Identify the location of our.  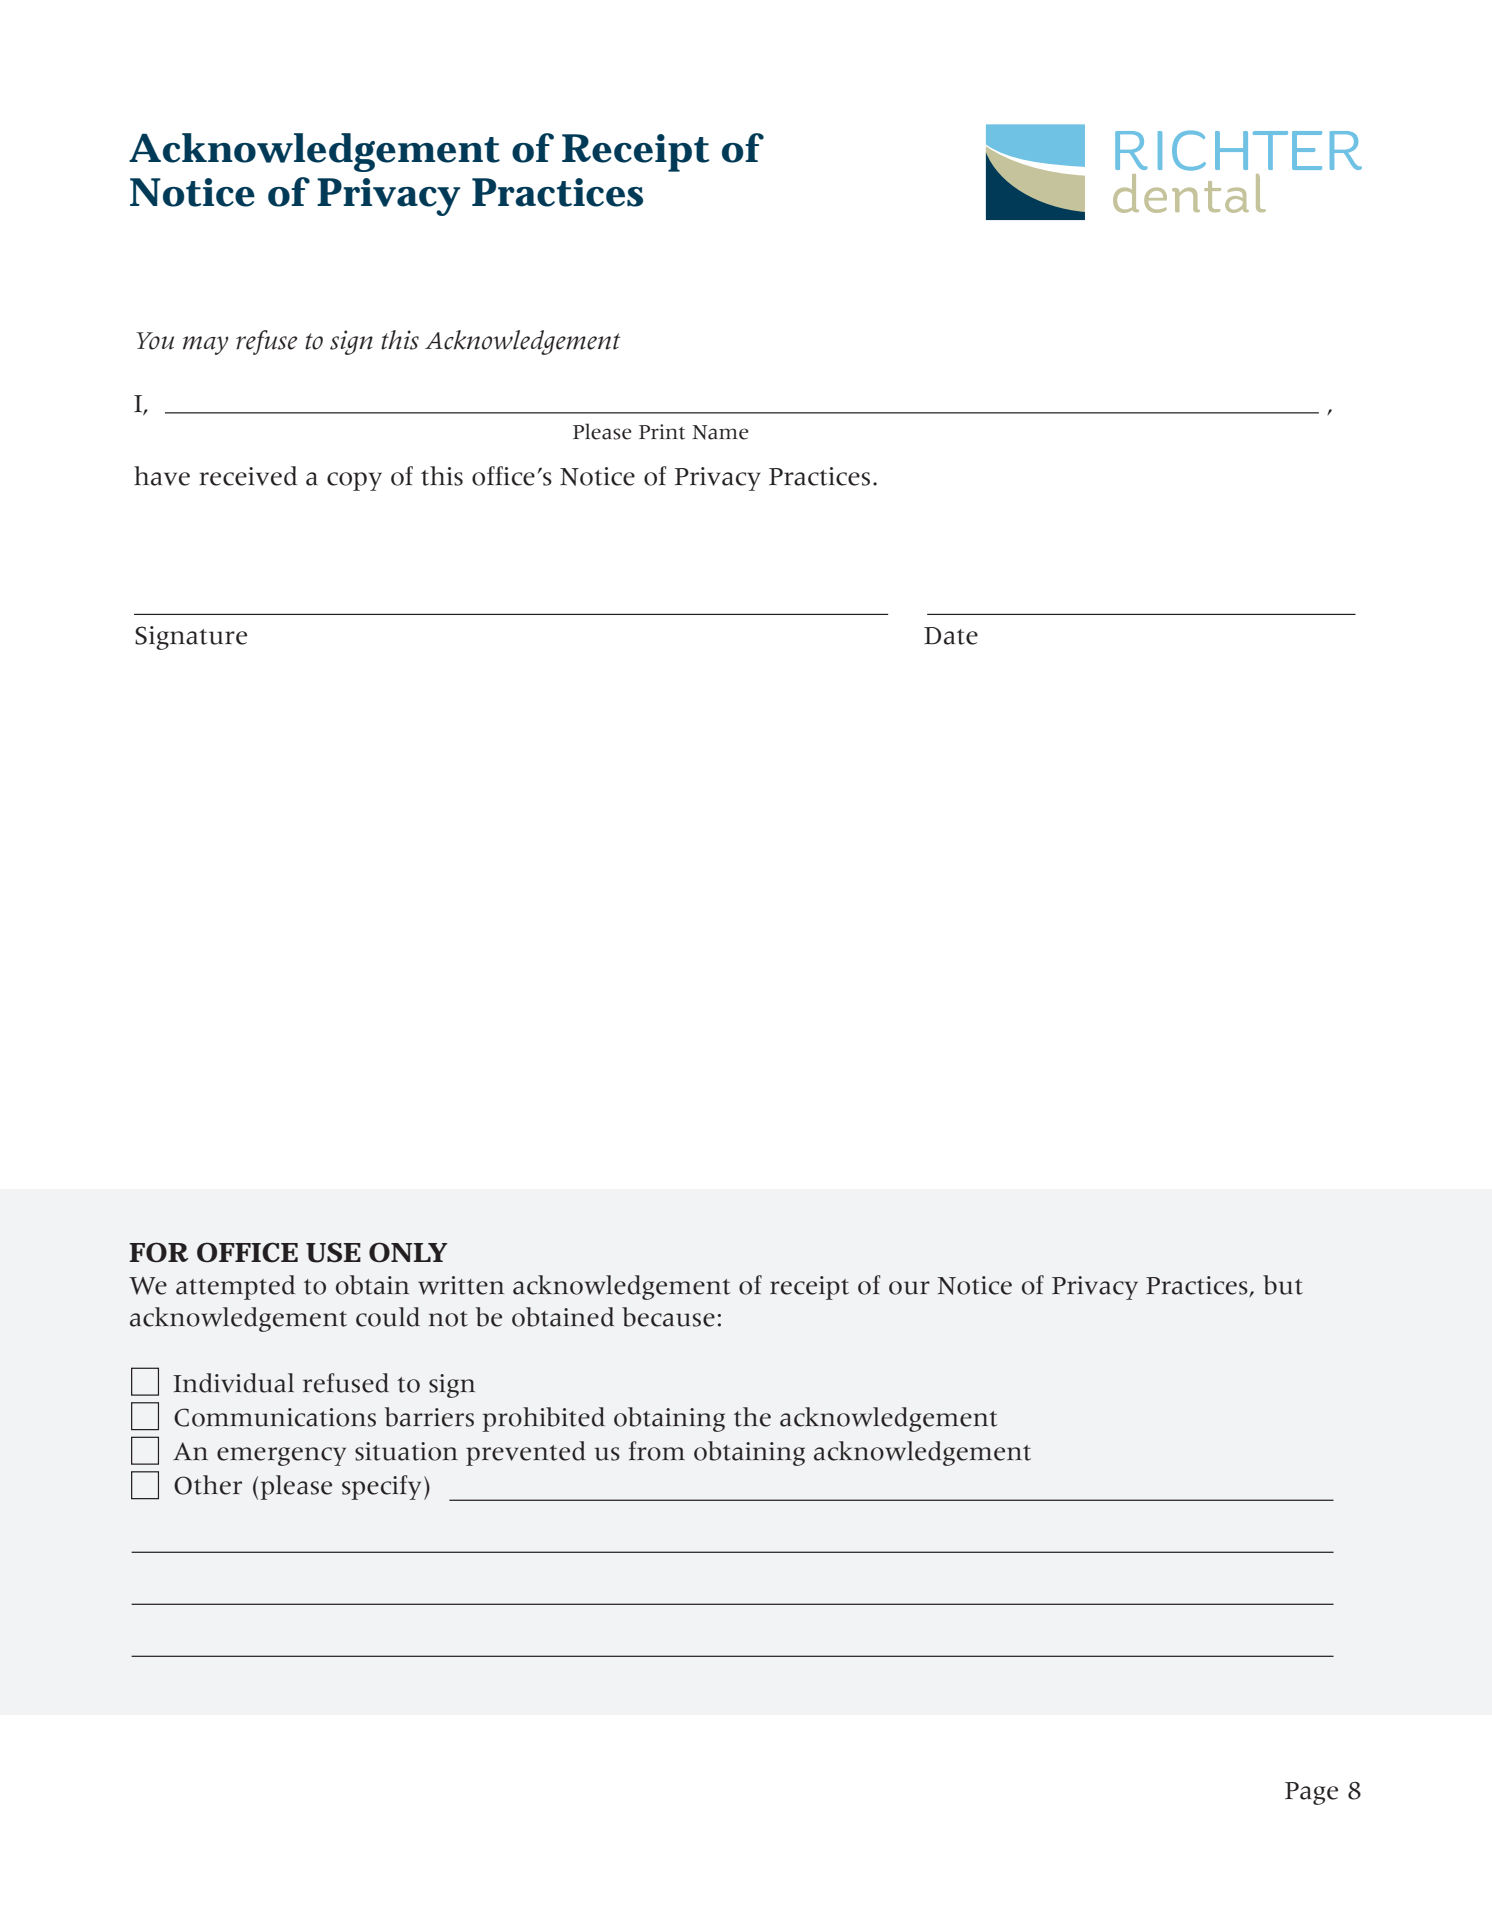
(909, 1288).
